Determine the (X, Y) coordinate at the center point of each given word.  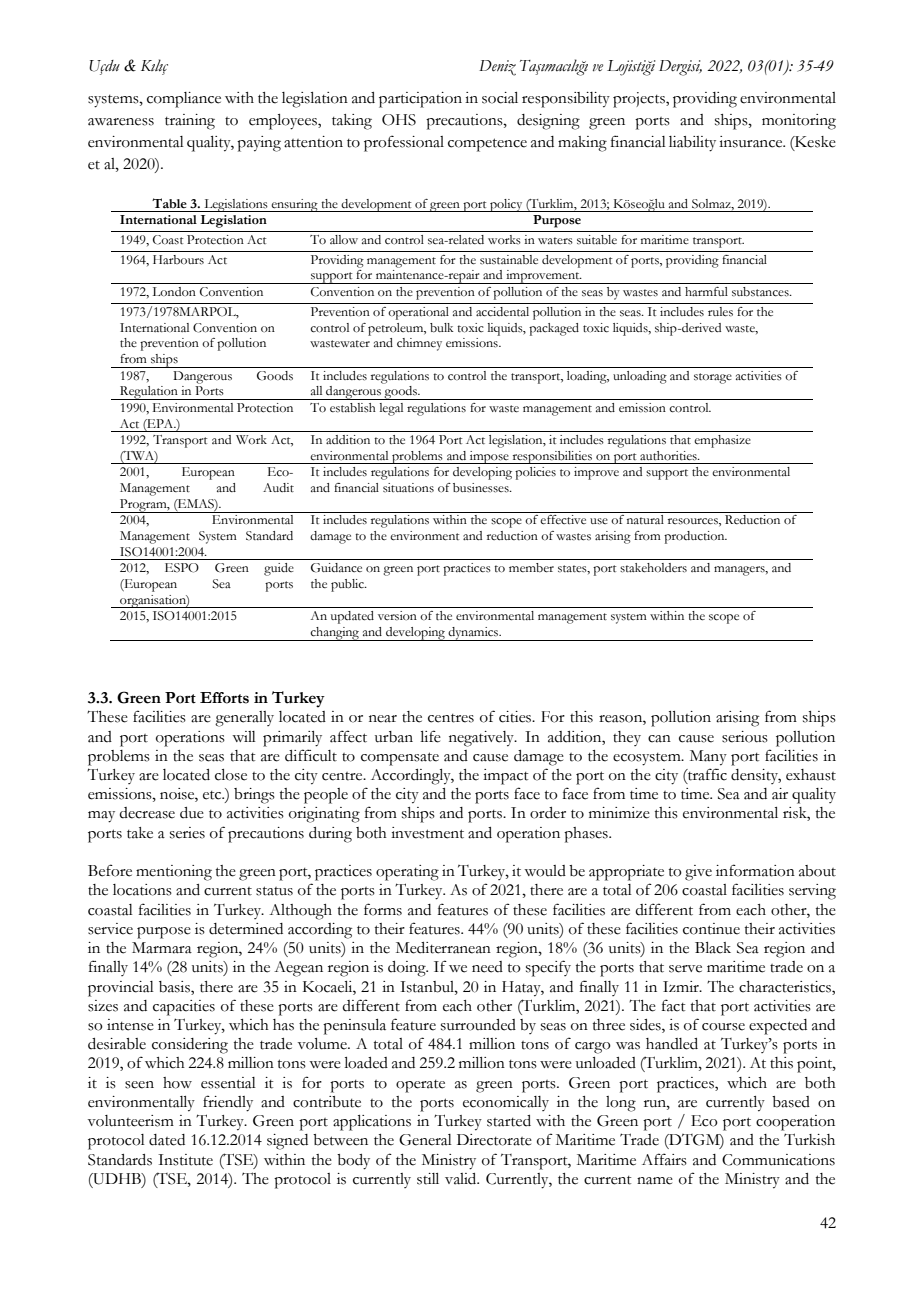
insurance (752, 142)
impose (489, 457)
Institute (185, 1160)
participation (420, 100)
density (756, 776)
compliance (184, 100)
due (192, 813)
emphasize (722, 441)
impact (505, 777)
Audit (278, 487)
